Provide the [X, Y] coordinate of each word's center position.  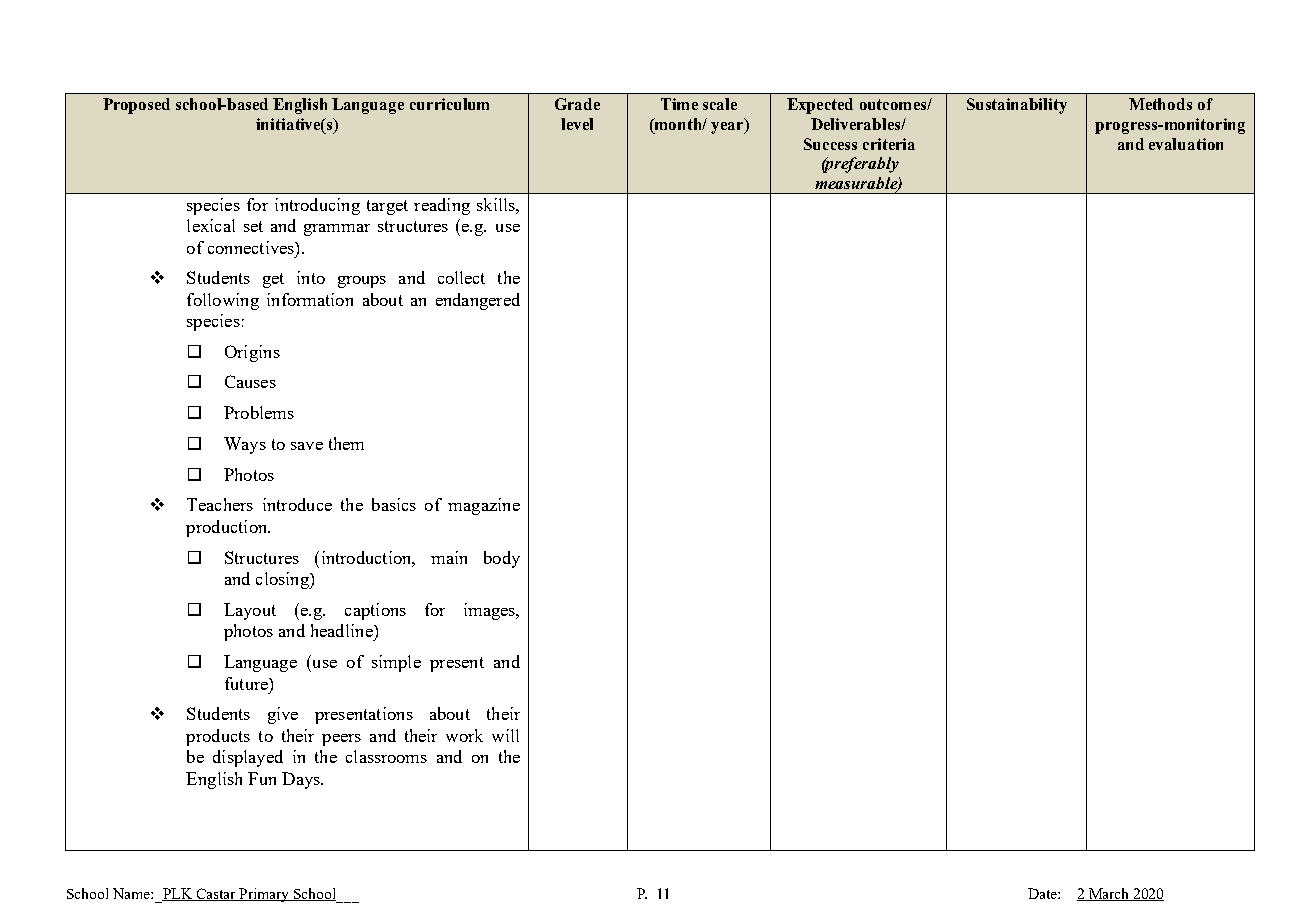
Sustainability [1017, 106]
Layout [250, 611]
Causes [250, 381]
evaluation [1186, 144]
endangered [478, 301]
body [502, 559]
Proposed [136, 106]
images [490, 611]
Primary [264, 895]
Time [679, 104]
